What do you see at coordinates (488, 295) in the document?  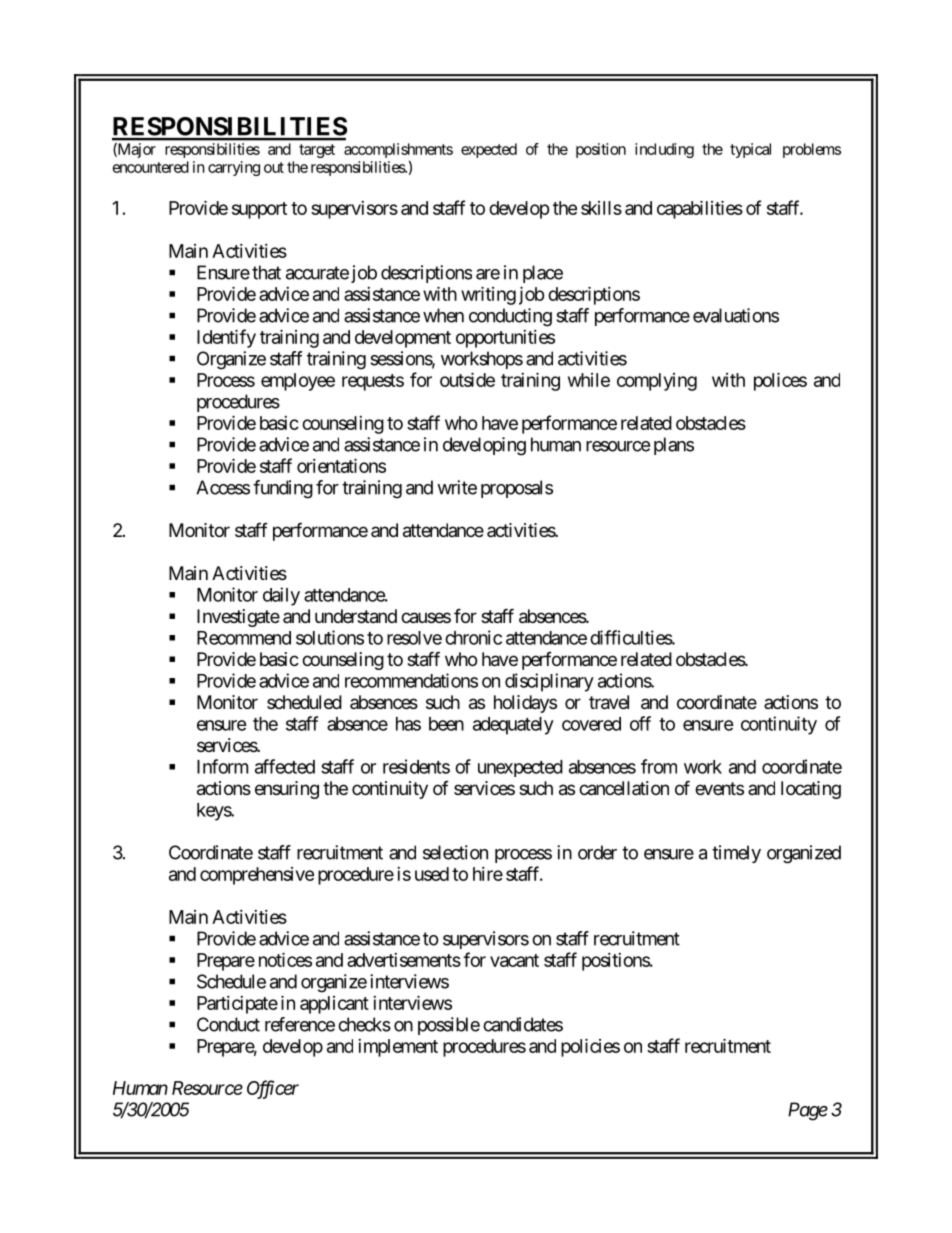 I see `writing` at bounding box center [488, 295].
